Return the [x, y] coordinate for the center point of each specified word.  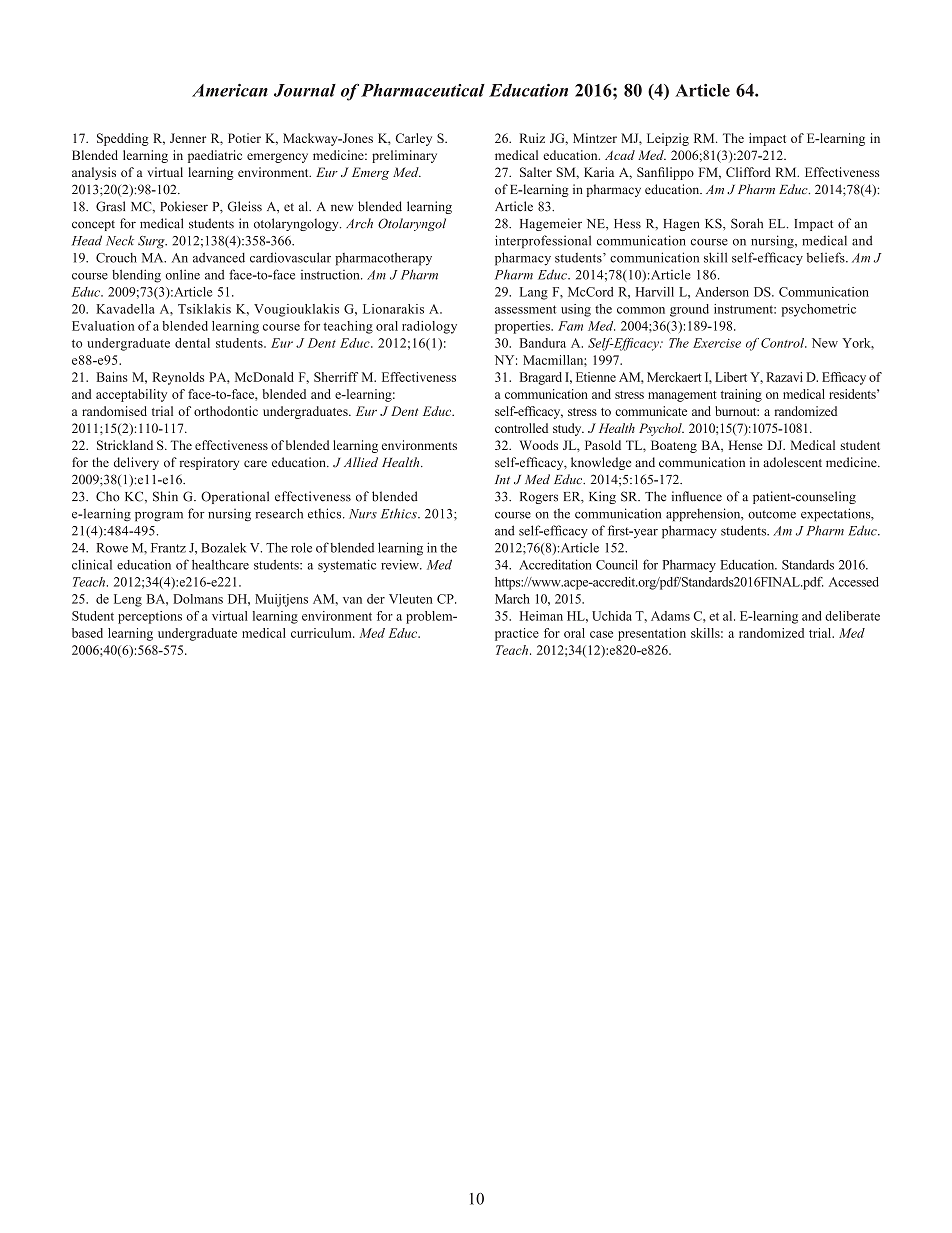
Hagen [681, 225]
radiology [429, 327]
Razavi [784, 377]
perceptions [150, 617]
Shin [165, 496]
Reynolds [178, 378]
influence [697, 496]
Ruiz [532, 138]
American [230, 90]
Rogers [539, 498]
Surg [152, 242]
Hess [627, 224]
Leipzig [668, 139]
